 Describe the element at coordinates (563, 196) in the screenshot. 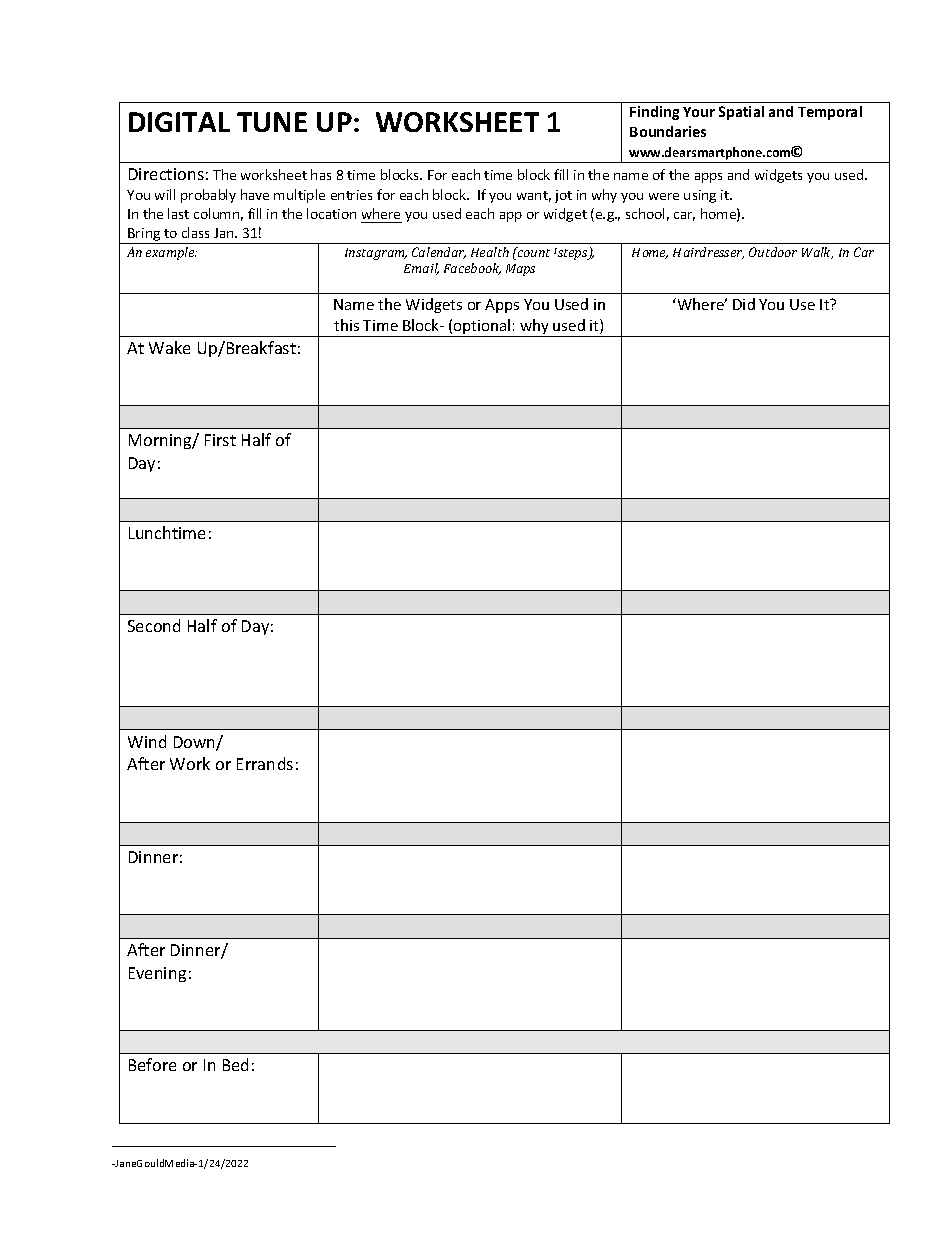

I see `jot` at that location.
